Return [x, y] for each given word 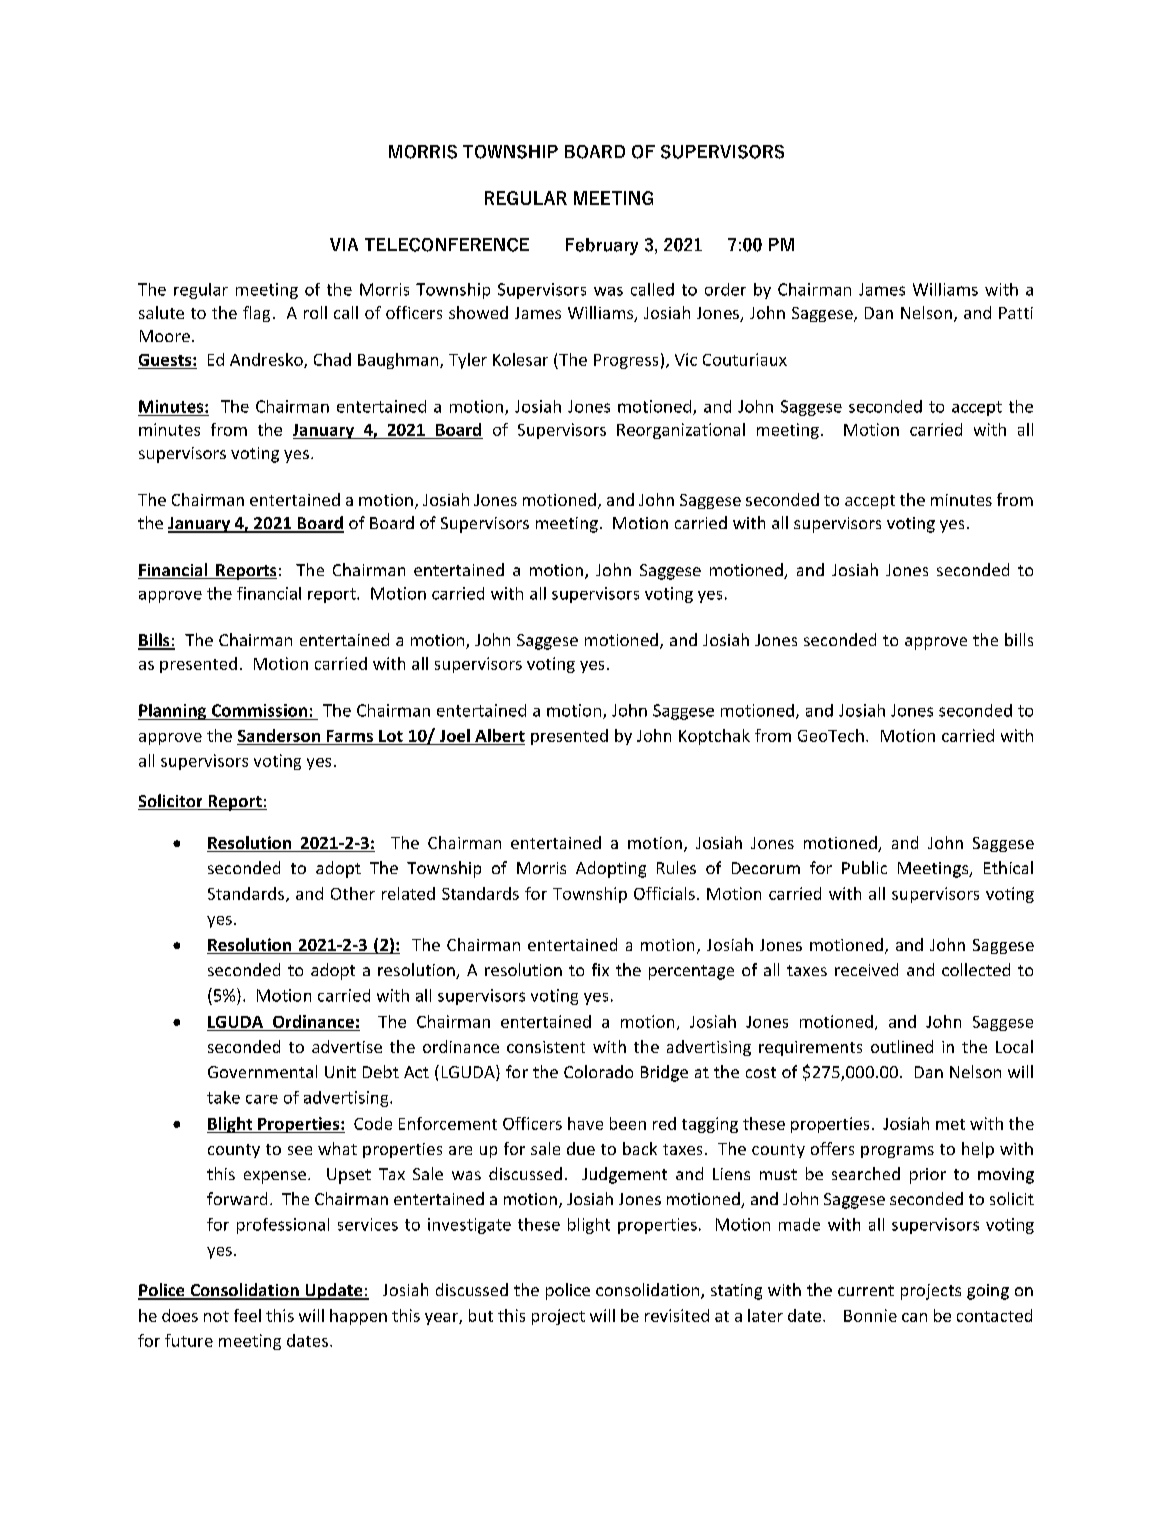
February [602, 246]
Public [864, 867]
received [866, 969]
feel [247, 1315]
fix [600, 969]
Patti [1016, 313]
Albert [500, 735]
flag [256, 314]
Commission [259, 710]
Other [353, 893]
